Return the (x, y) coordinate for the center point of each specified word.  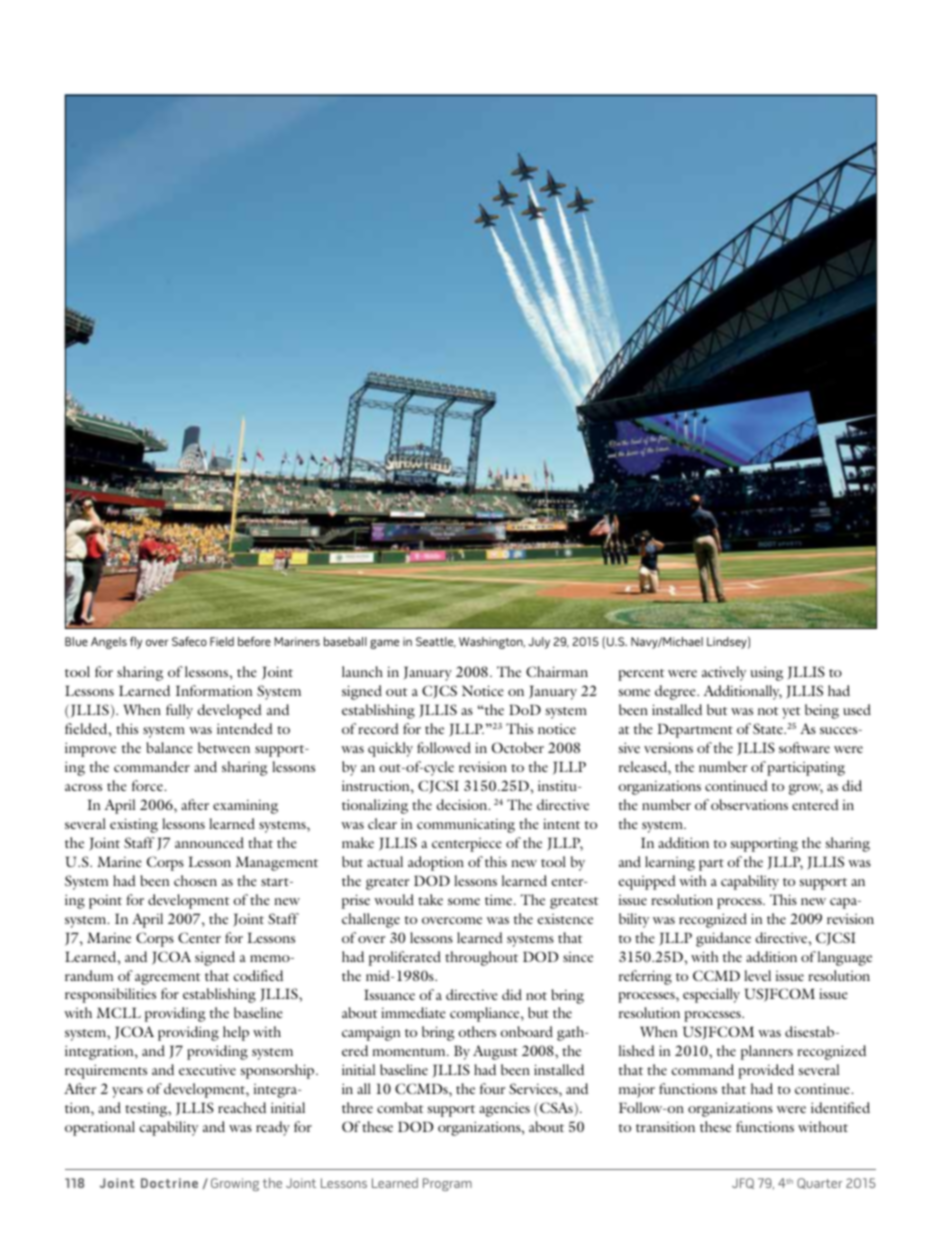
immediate (413, 1012)
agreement (167, 979)
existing (134, 825)
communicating (466, 825)
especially (711, 995)
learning (670, 863)
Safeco (189, 641)
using (766, 673)
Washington (492, 643)
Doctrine (169, 1183)
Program (447, 1184)
